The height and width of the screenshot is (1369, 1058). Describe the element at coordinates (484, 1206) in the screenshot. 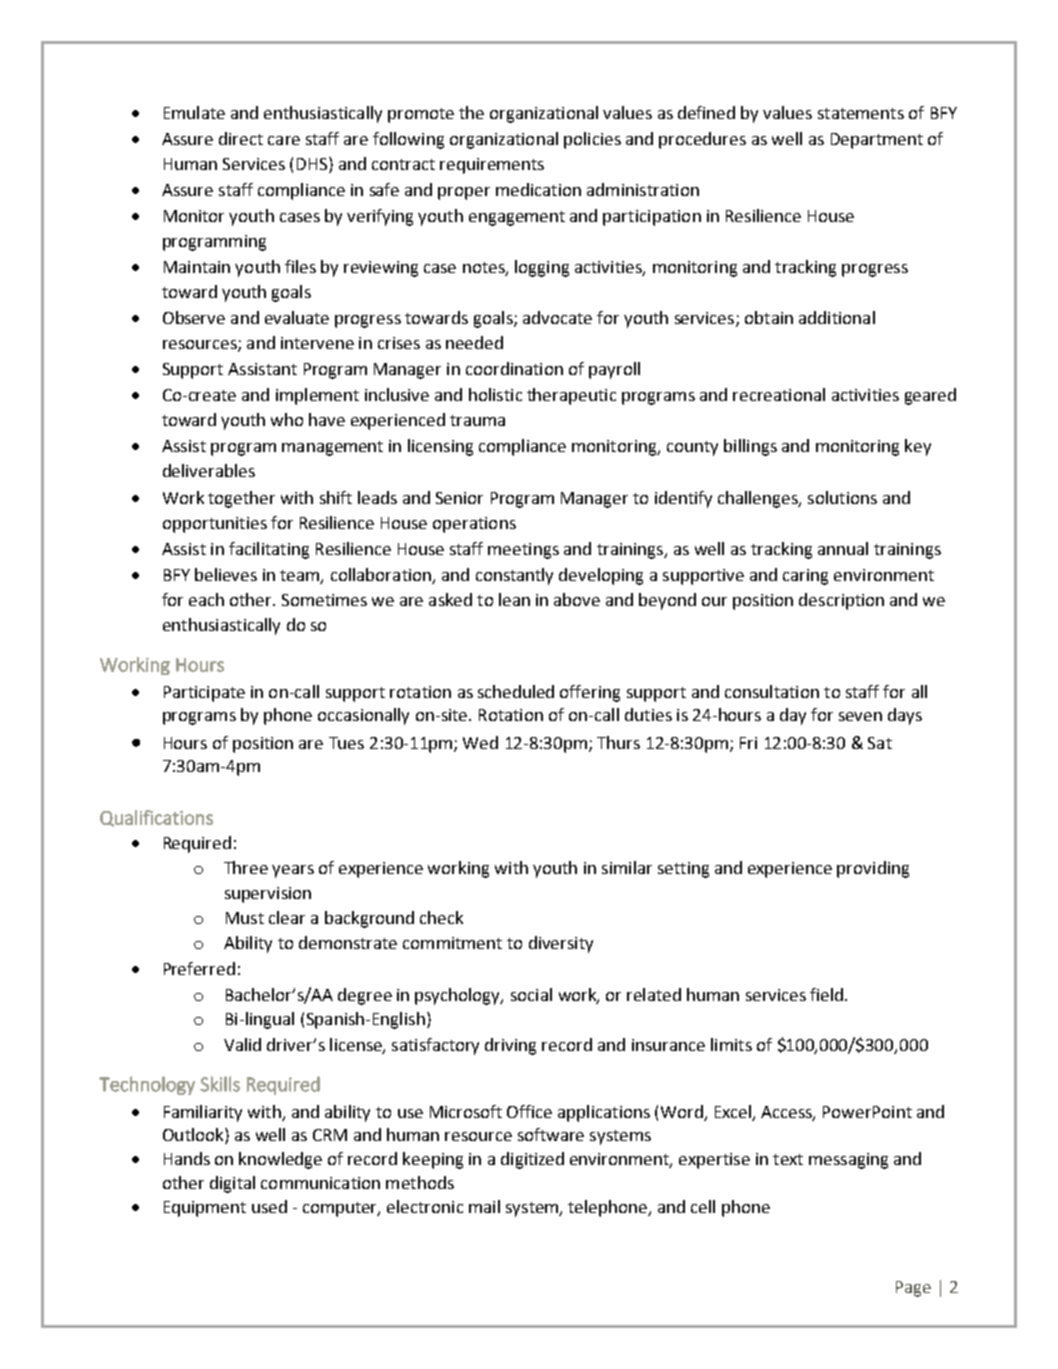

I see `mail` at that location.
